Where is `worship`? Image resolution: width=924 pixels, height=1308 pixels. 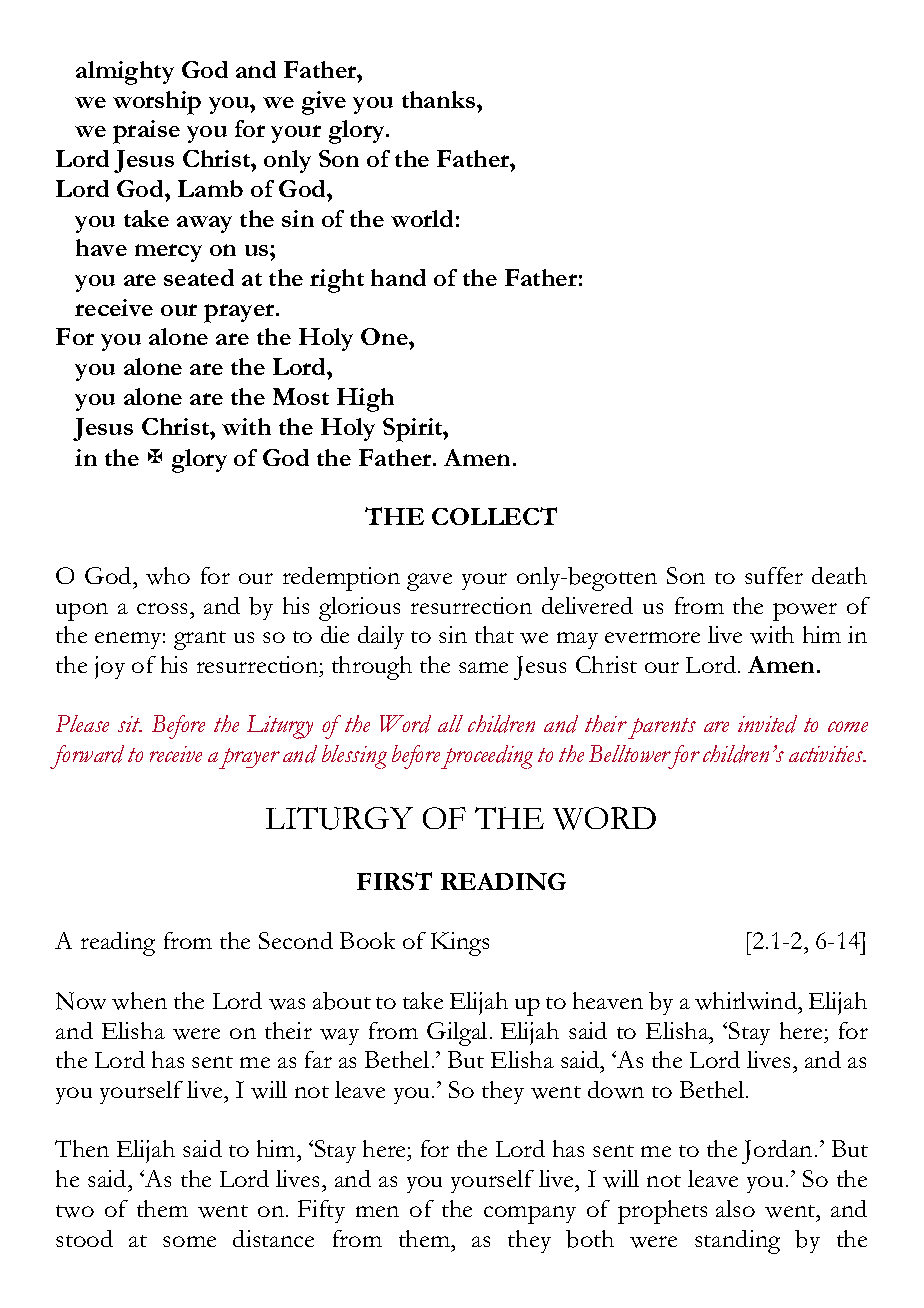 worship is located at coordinates (157, 103).
